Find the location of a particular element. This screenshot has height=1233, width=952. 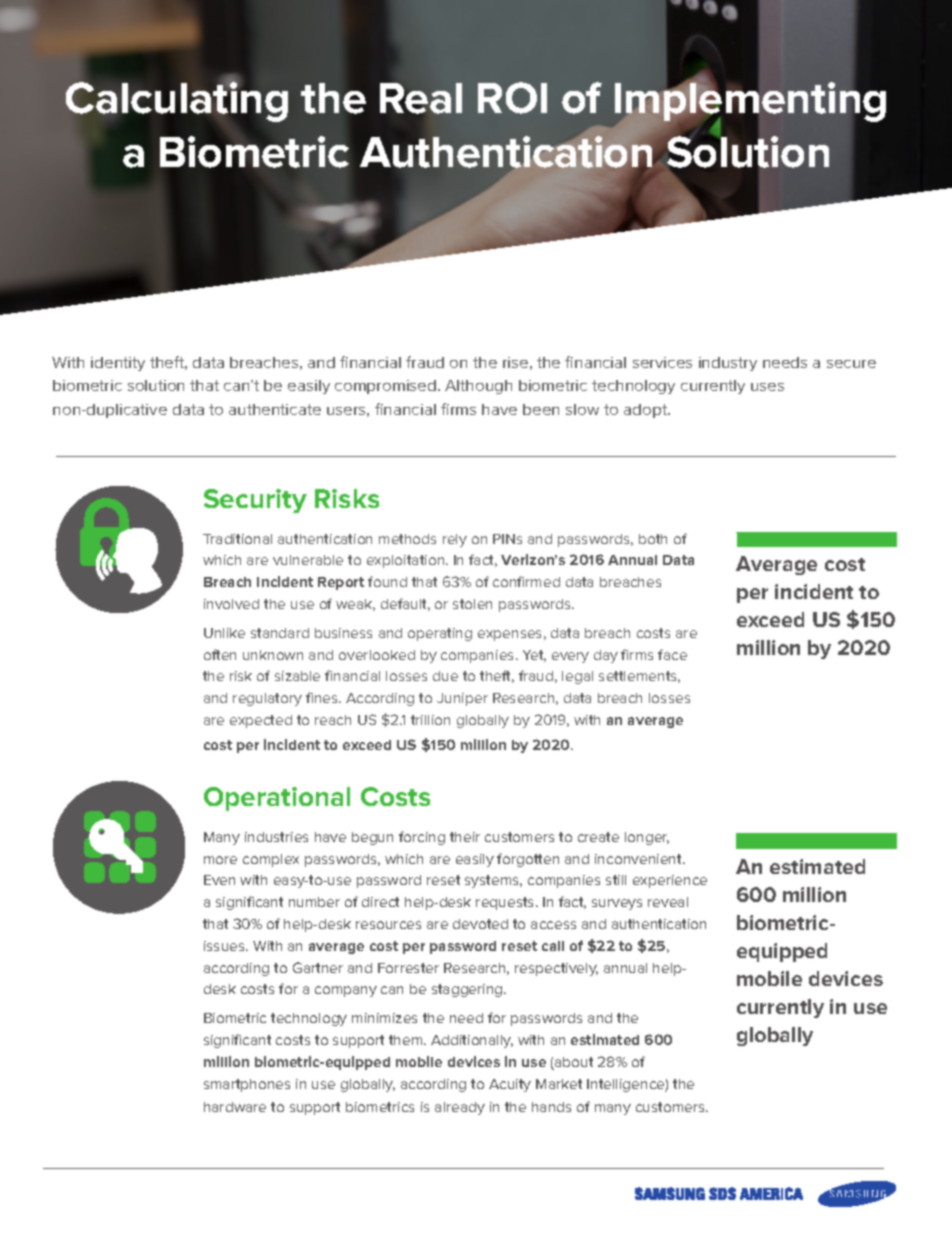

ROI is located at coordinates (512, 98).
